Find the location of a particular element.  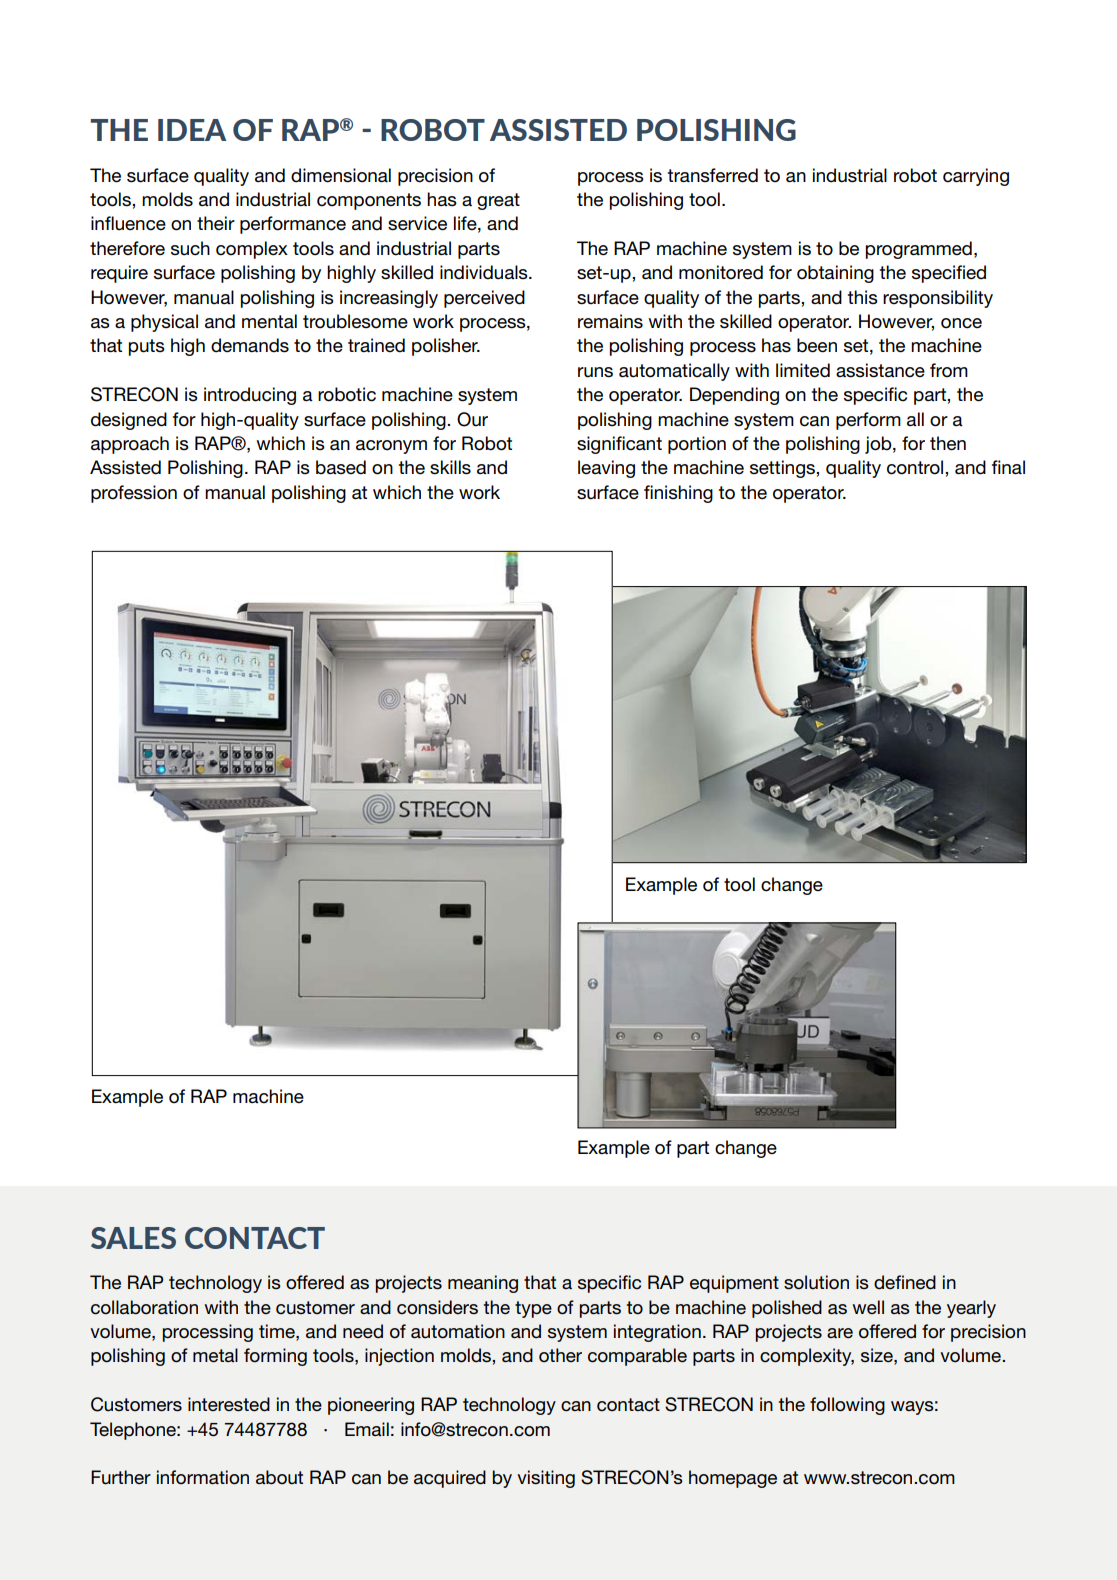

finishing is located at coordinates (678, 494).
